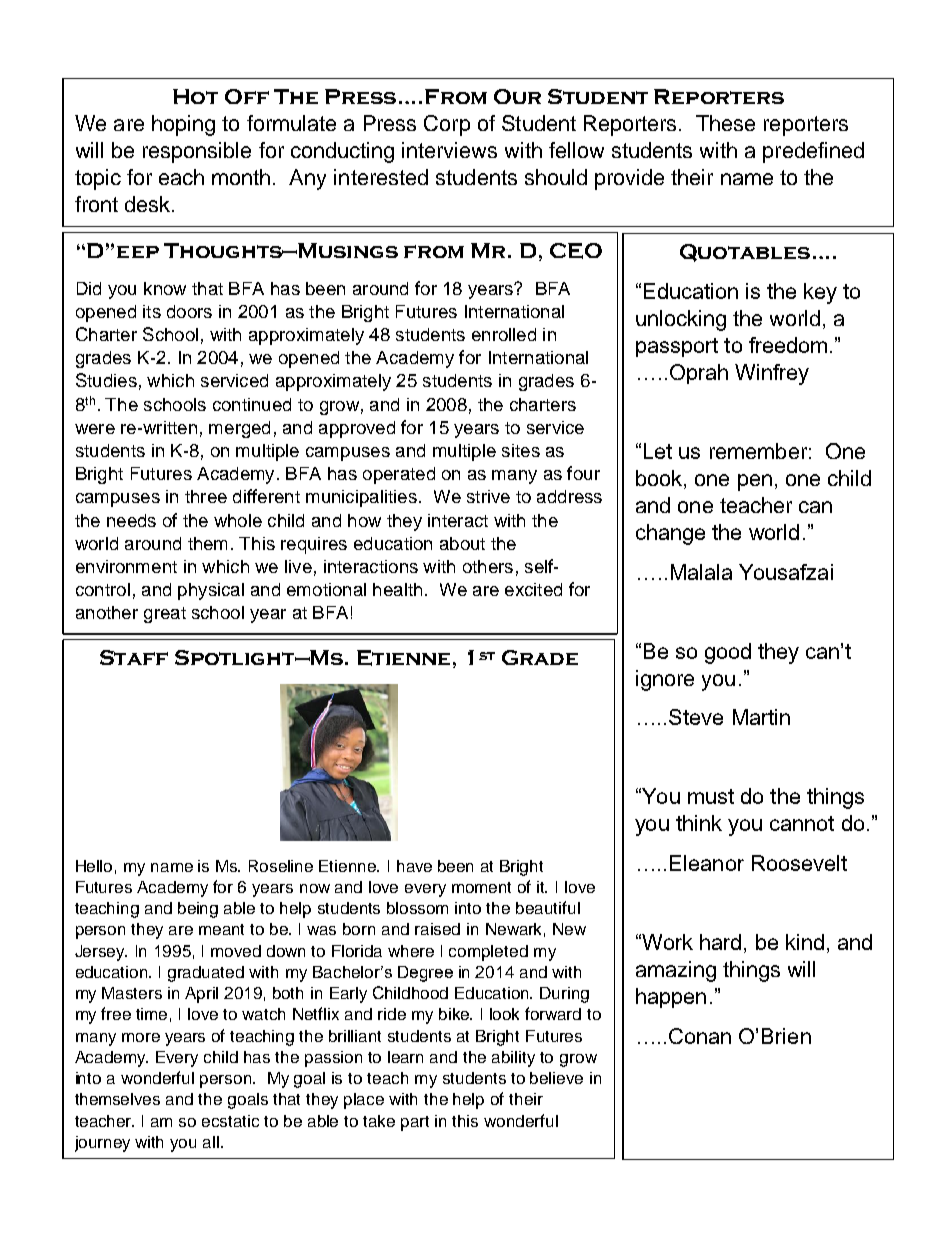 The width and height of the screenshot is (952, 1233). What do you see at coordinates (700, 1036) in the screenshot?
I see `Conan` at bounding box center [700, 1036].
